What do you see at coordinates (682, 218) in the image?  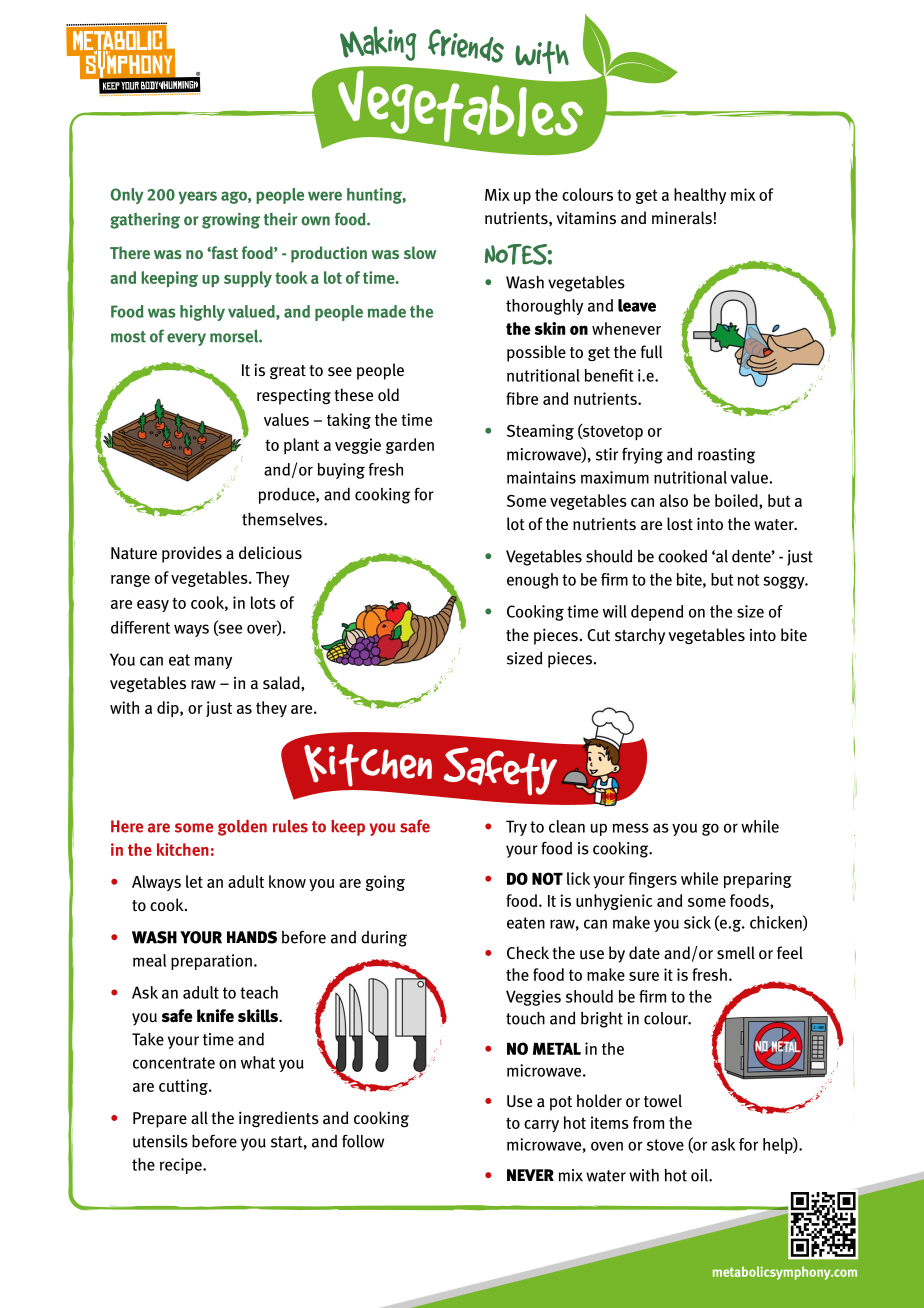 I see `minerals` at bounding box center [682, 218].
